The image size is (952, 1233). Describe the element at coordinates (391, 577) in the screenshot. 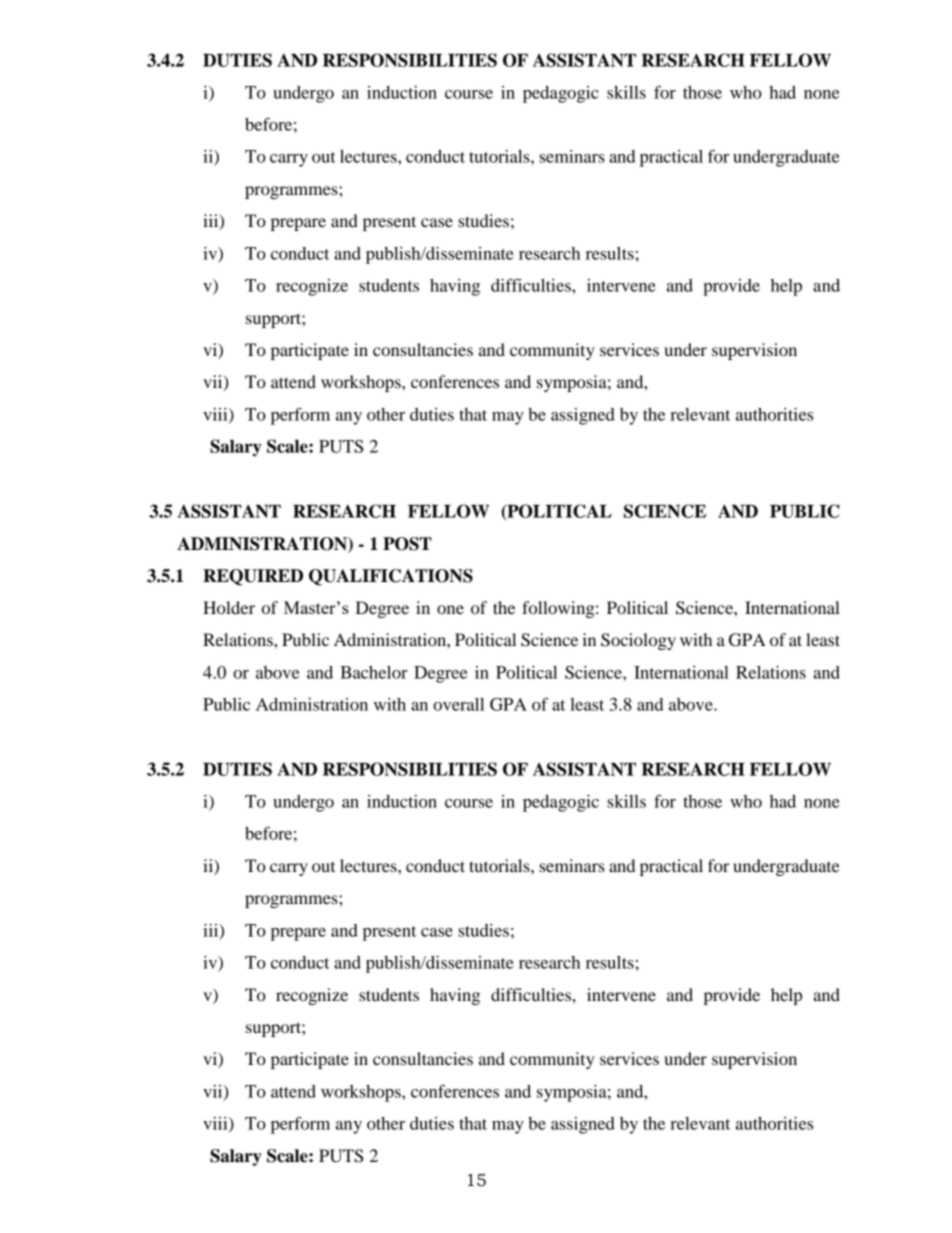

I see `QUALIFICATIONS` at that location.
